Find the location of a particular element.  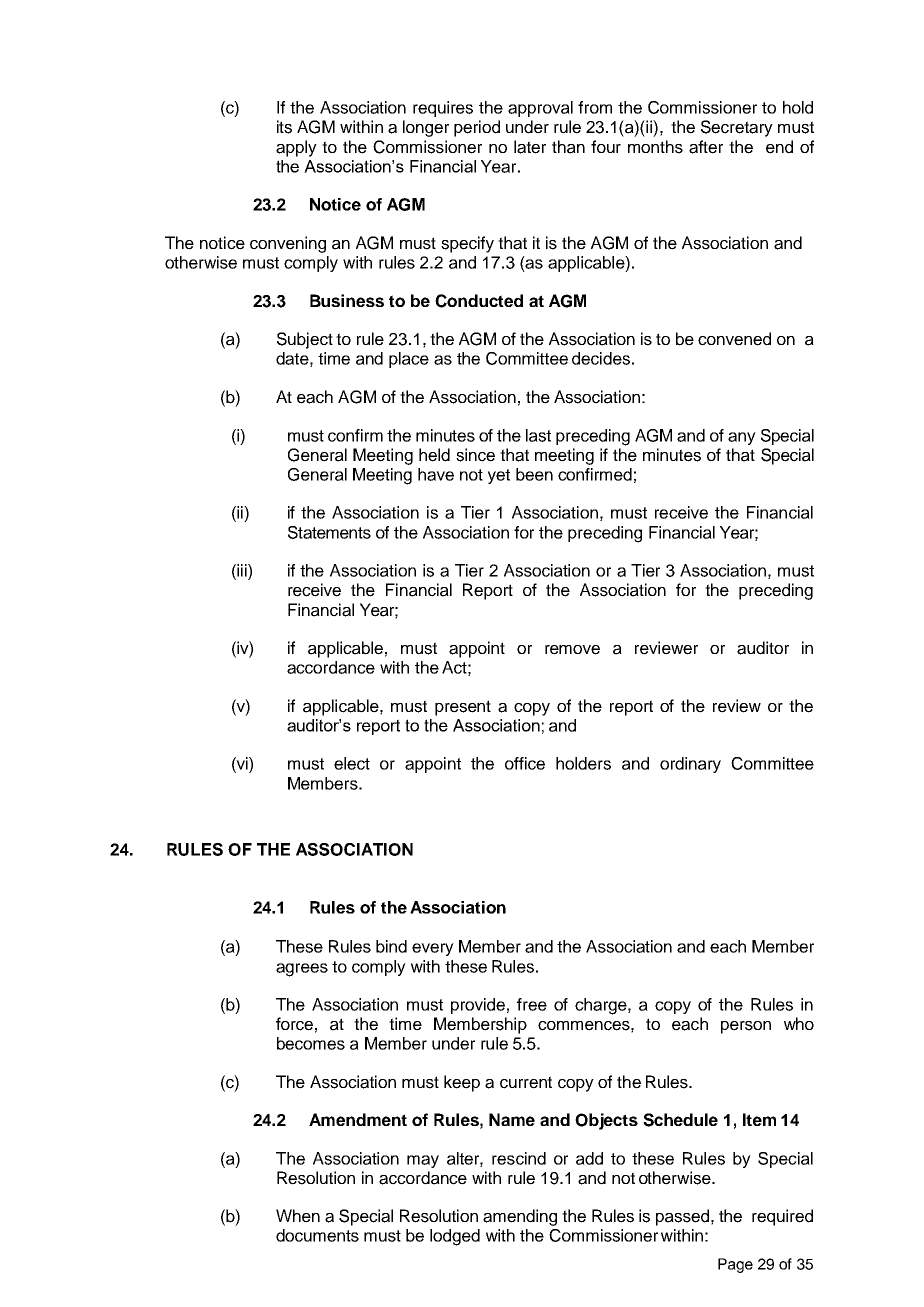

apply is located at coordinates (296, 148).
